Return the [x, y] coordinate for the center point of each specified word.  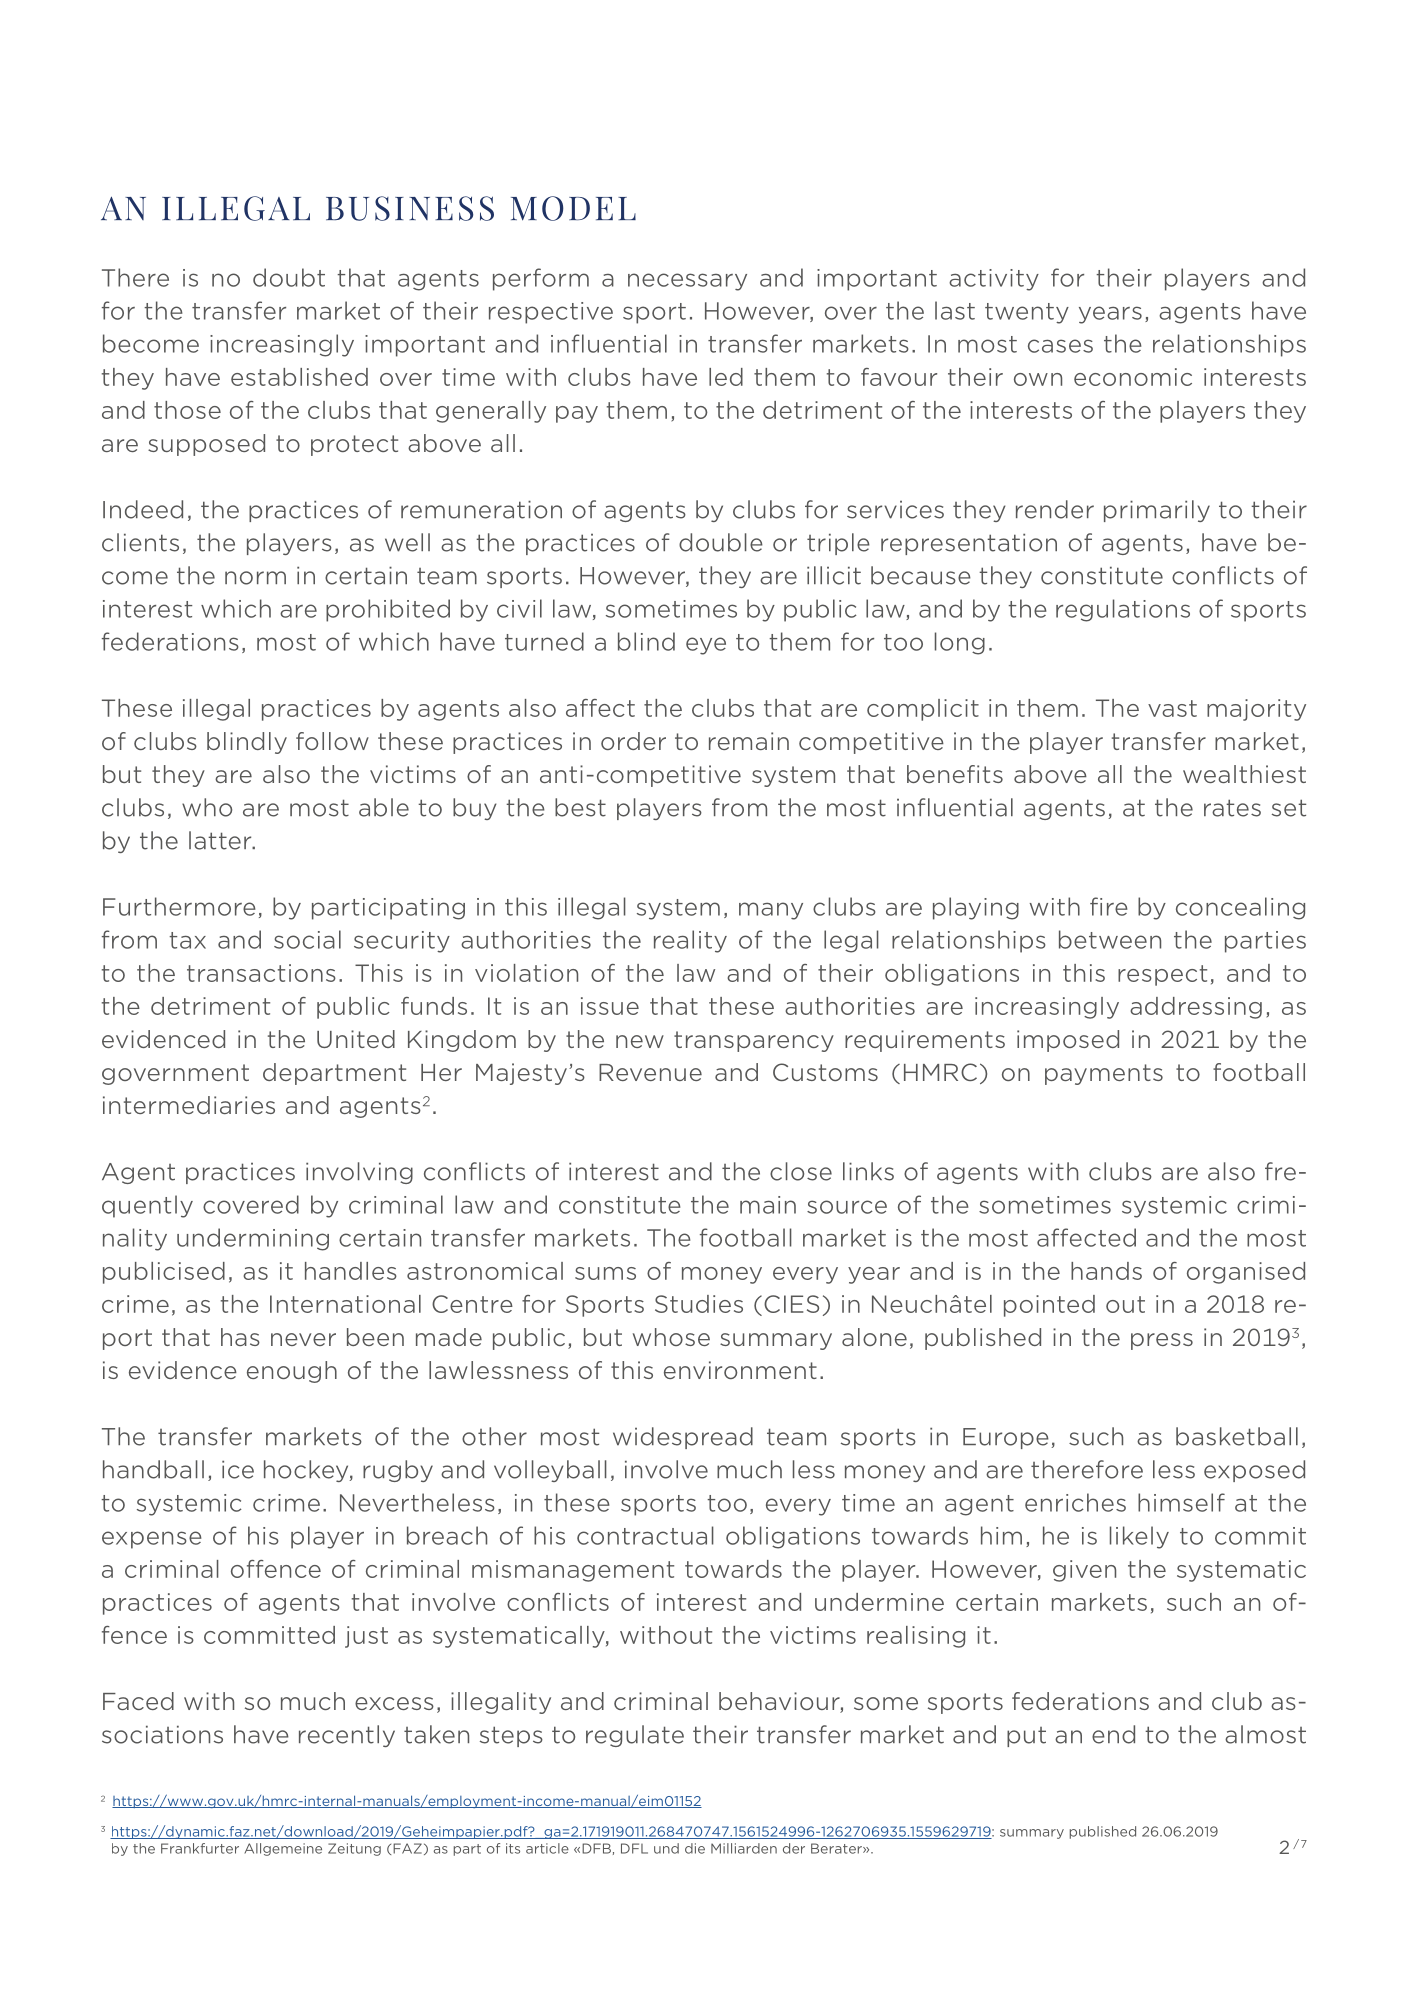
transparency [754, 1041]
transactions [261, 973]
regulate [635, 1736]
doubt [289, 277]
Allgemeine [283, 1849]
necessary [687, 282]
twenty [1027, 313]
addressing [1196, 1008]
